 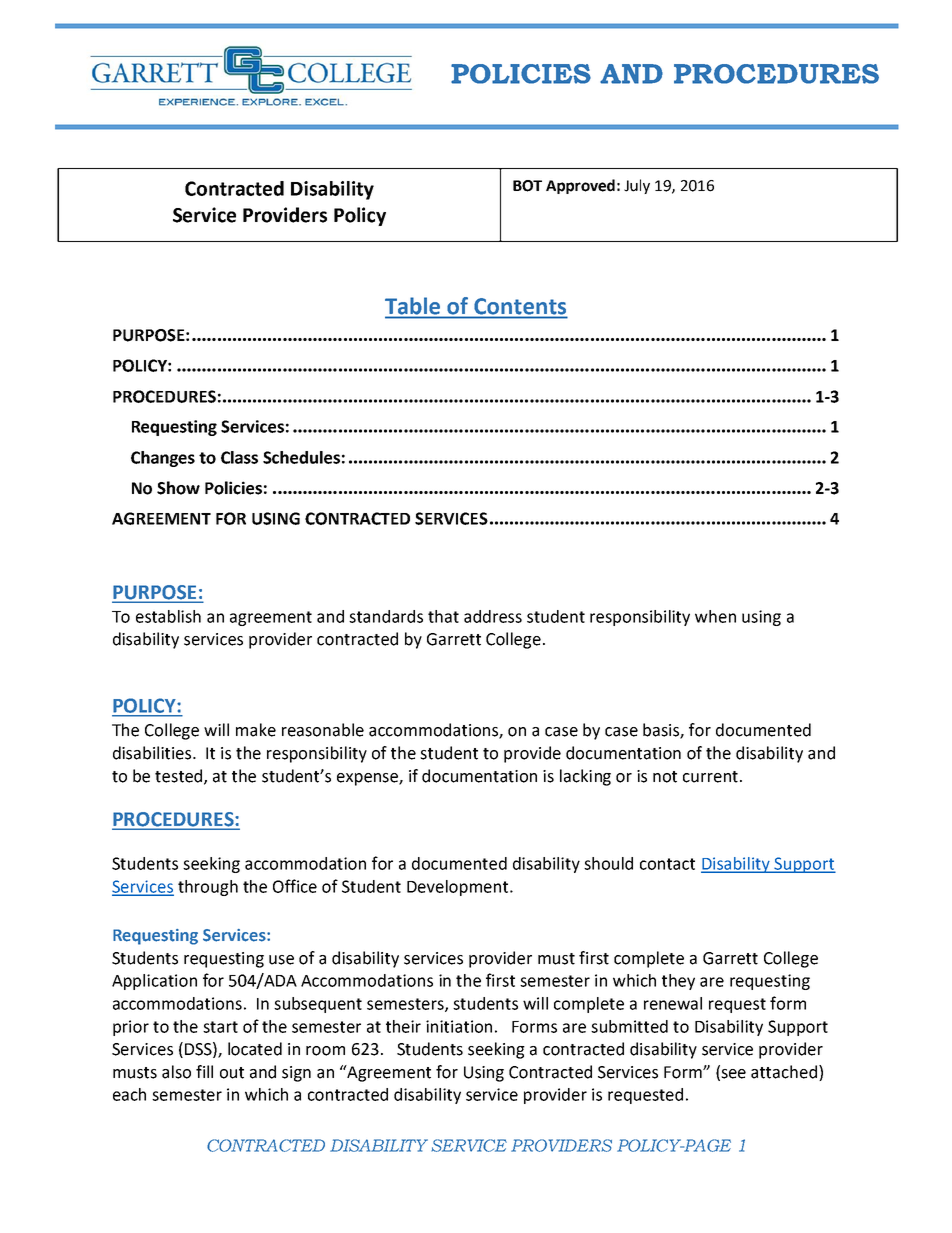 I want to click on July, so click(x=637, y=186).
